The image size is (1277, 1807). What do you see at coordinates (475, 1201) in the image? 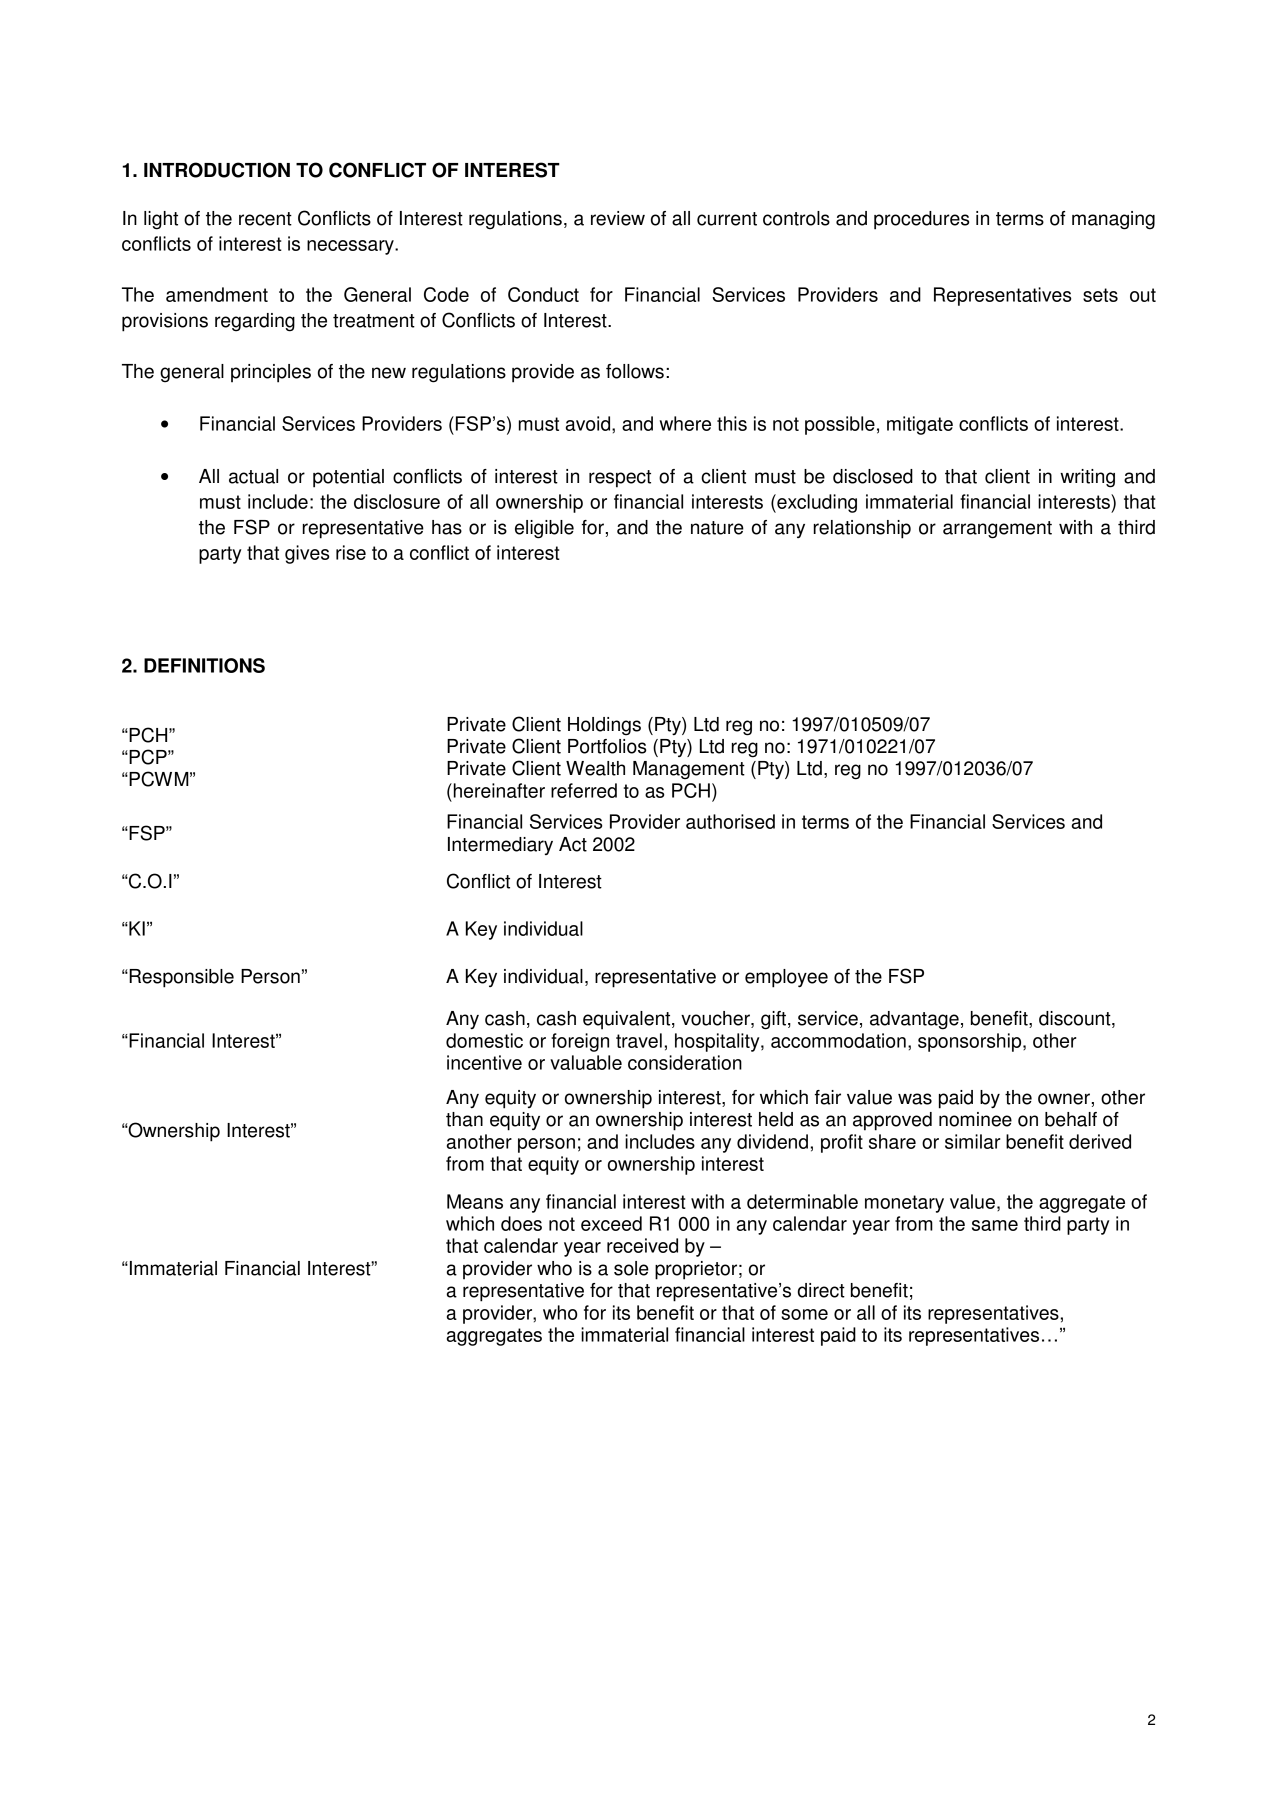
I see `Means` at bounding box center [475, 1201].
